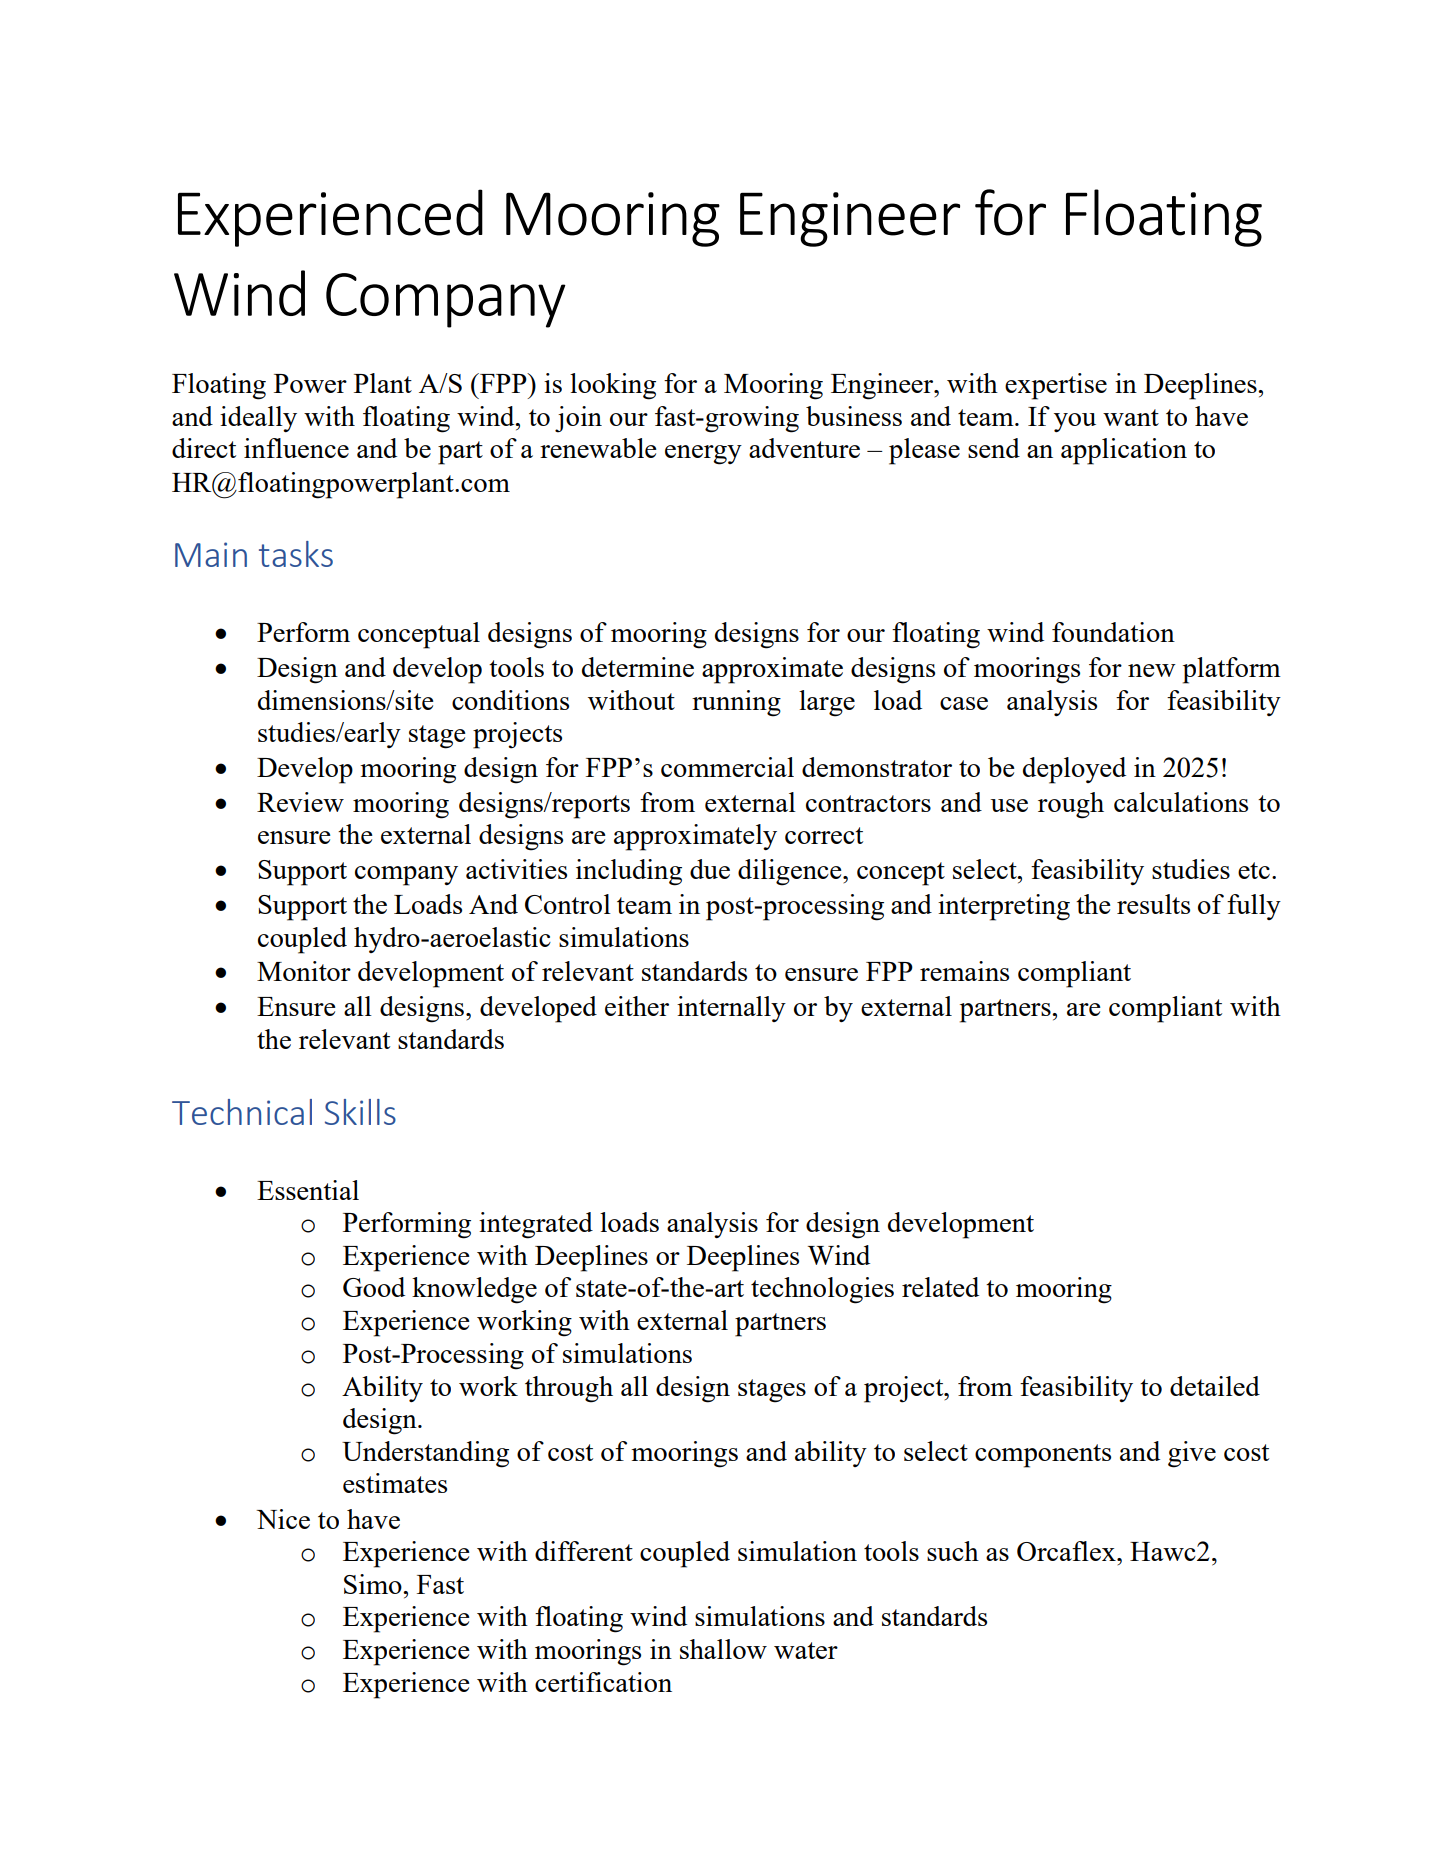  I want to click on Monitor, so click(304, 971).
